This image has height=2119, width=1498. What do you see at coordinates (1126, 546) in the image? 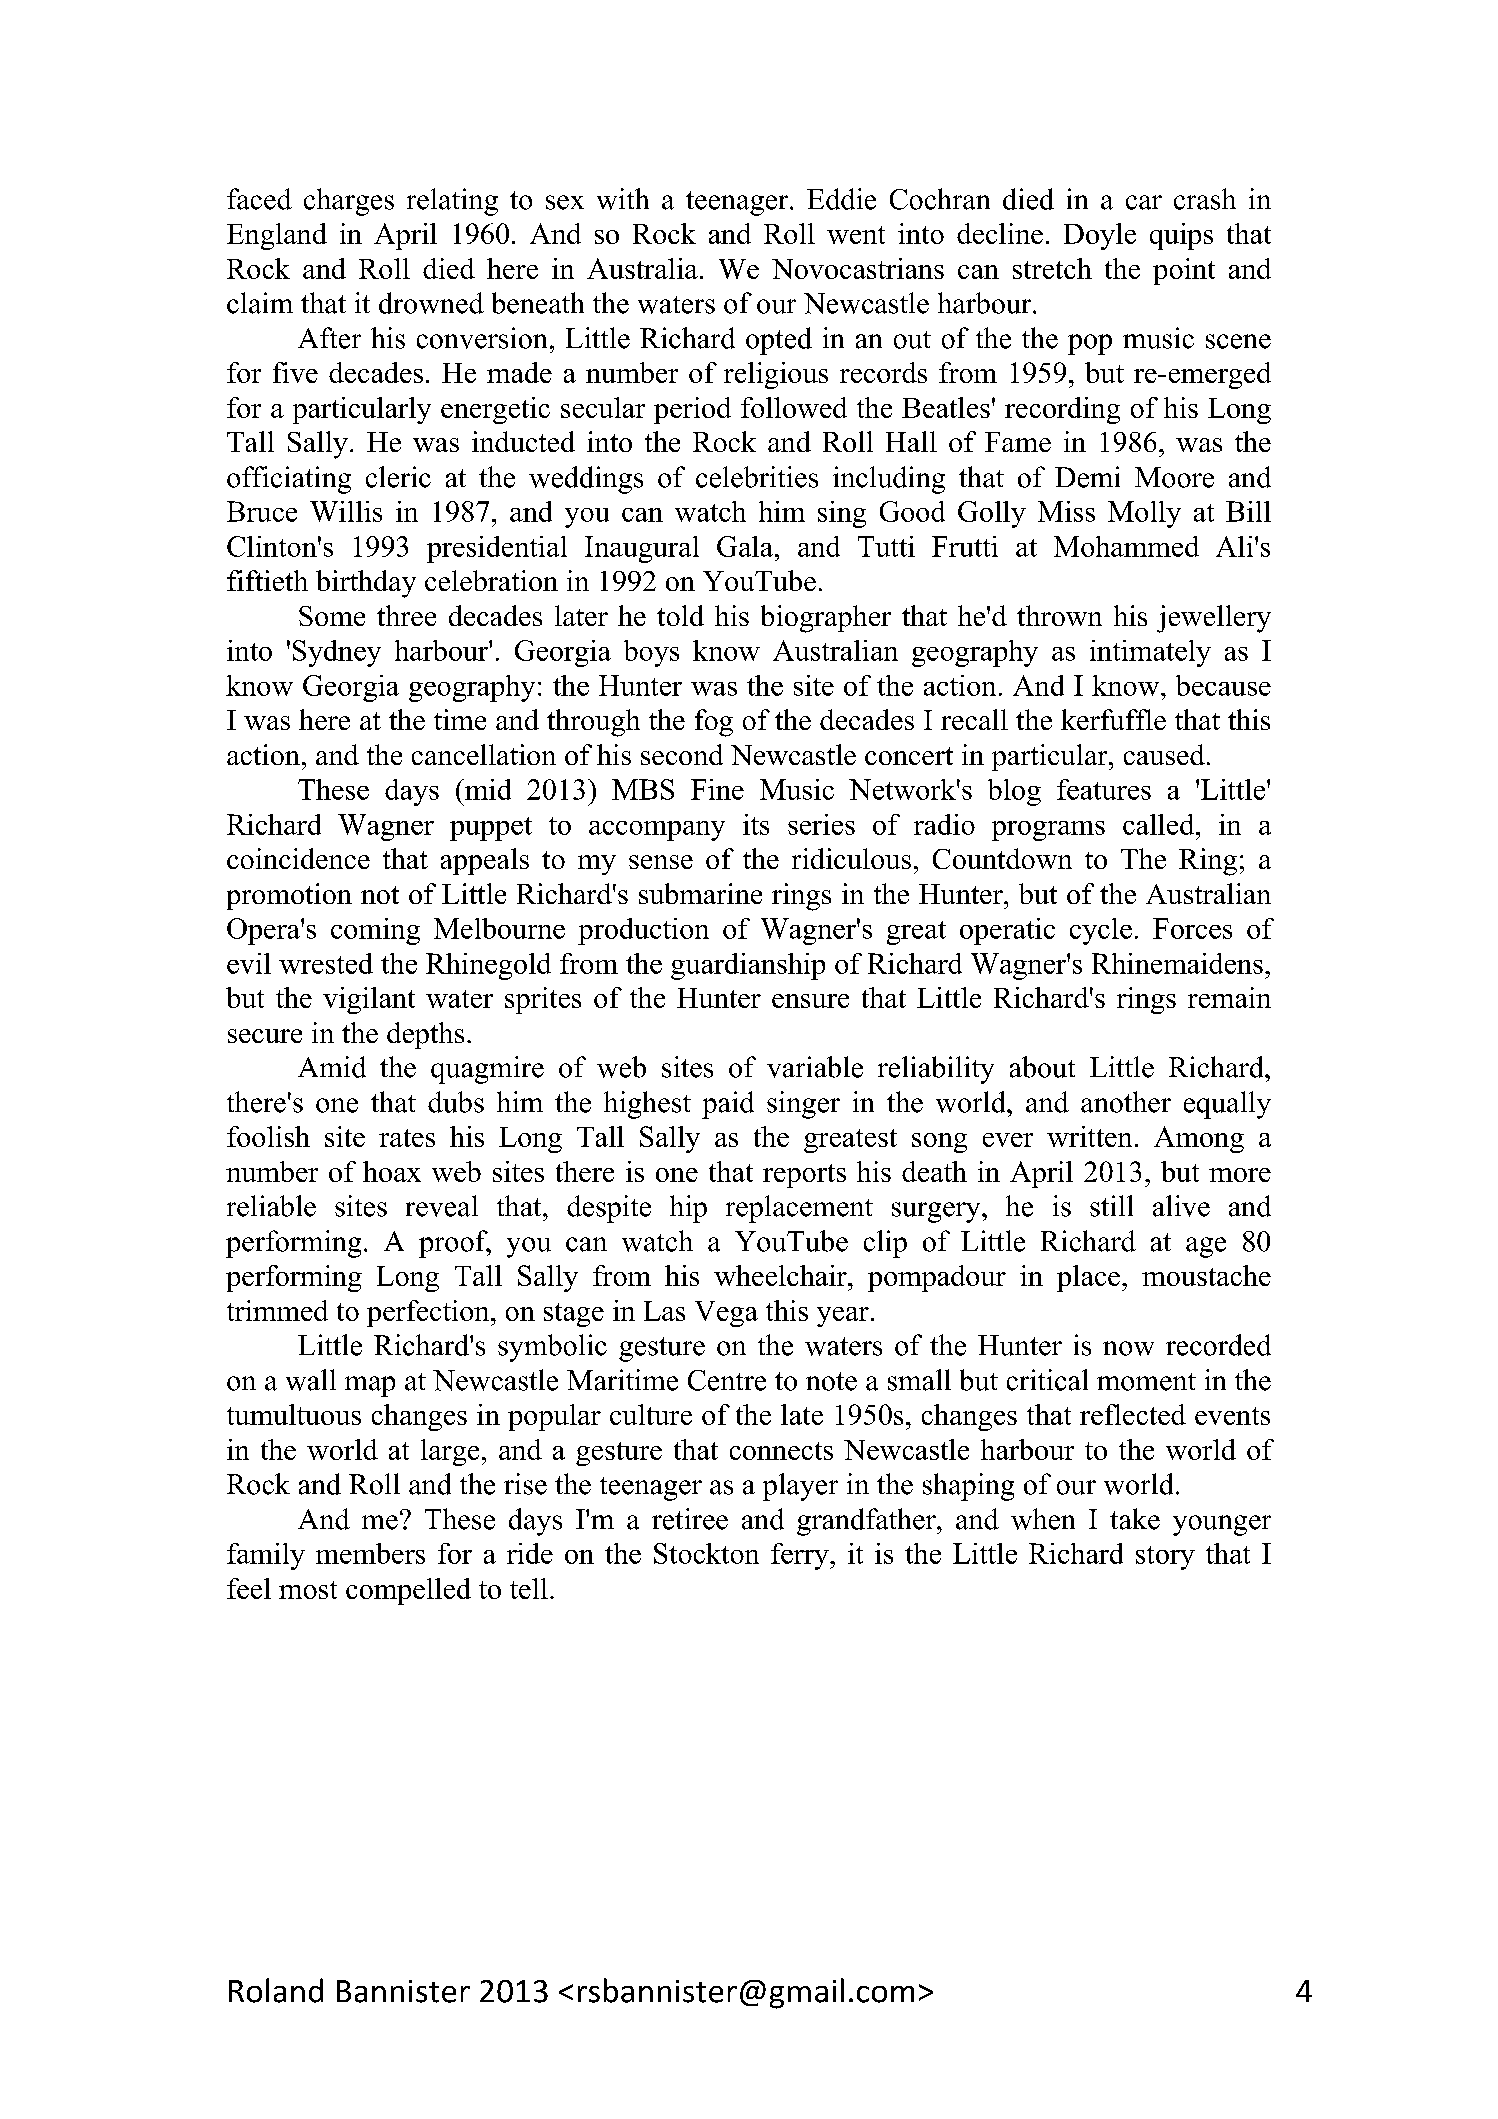
I see `Mohammed` at bounding box center [1126, 546].
